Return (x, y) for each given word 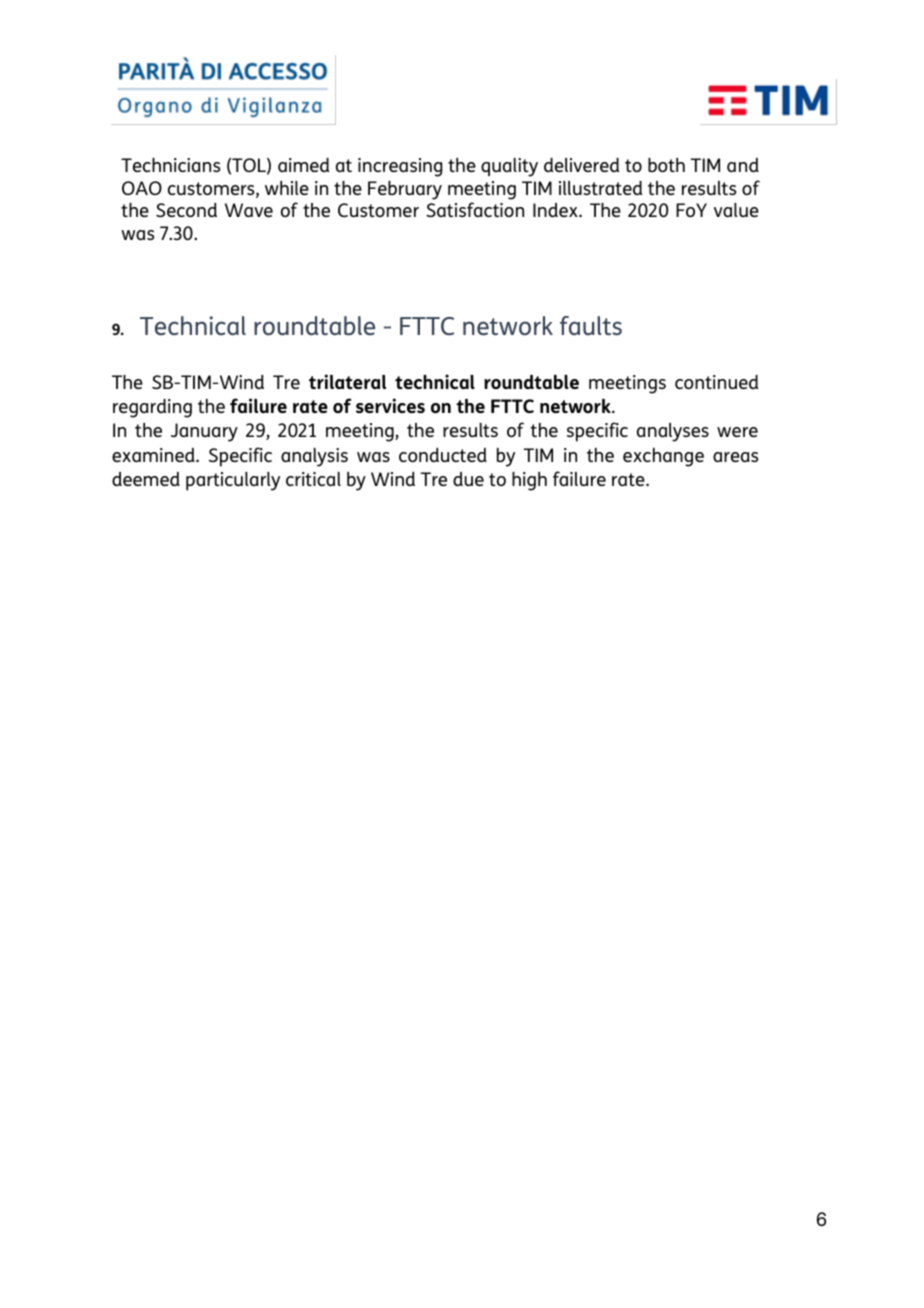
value (736, 210)
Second (186, 210)
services (390, 405)
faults (591, 325)
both (666, 165)
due (468, 479)
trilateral (347, 381)
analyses (673, 432)
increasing (400, 167)
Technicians (170, 165)
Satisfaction (475, 209)
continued (716, 382)
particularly (233, 481)
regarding (152, 408)
